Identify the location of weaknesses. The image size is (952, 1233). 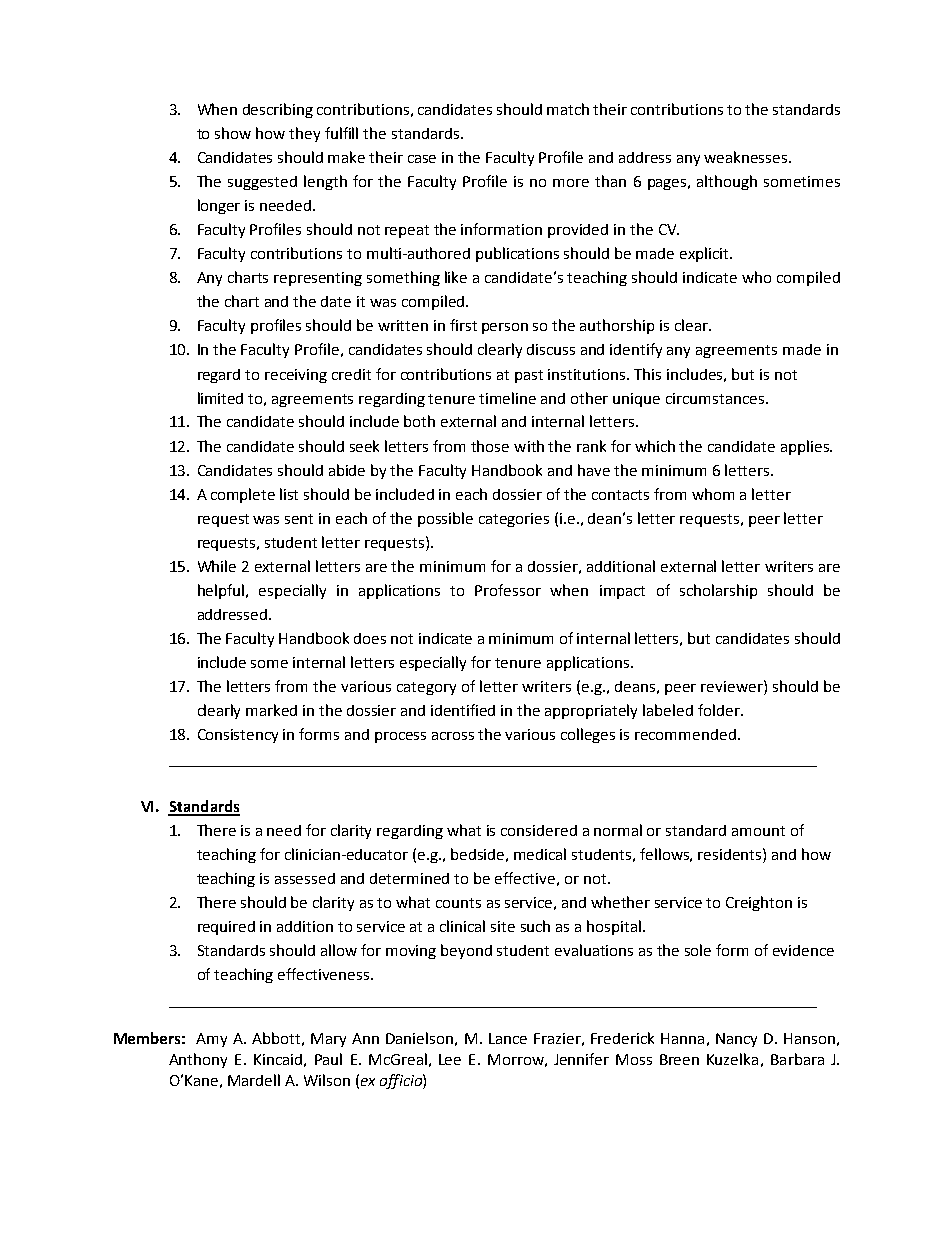
(747, 157).
